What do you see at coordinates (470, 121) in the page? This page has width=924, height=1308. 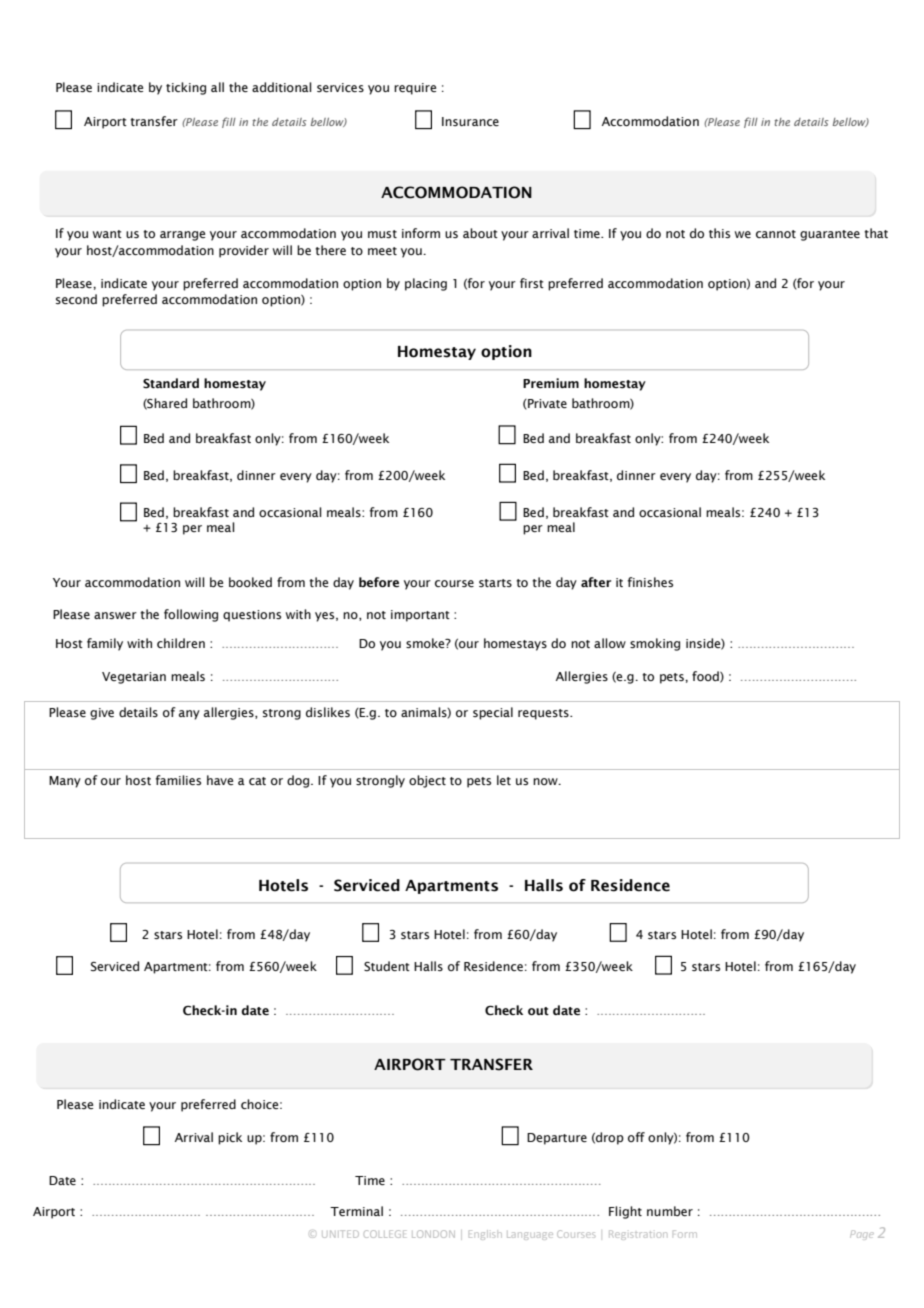 I see `Insurance` at bounding box center [470, 121].
